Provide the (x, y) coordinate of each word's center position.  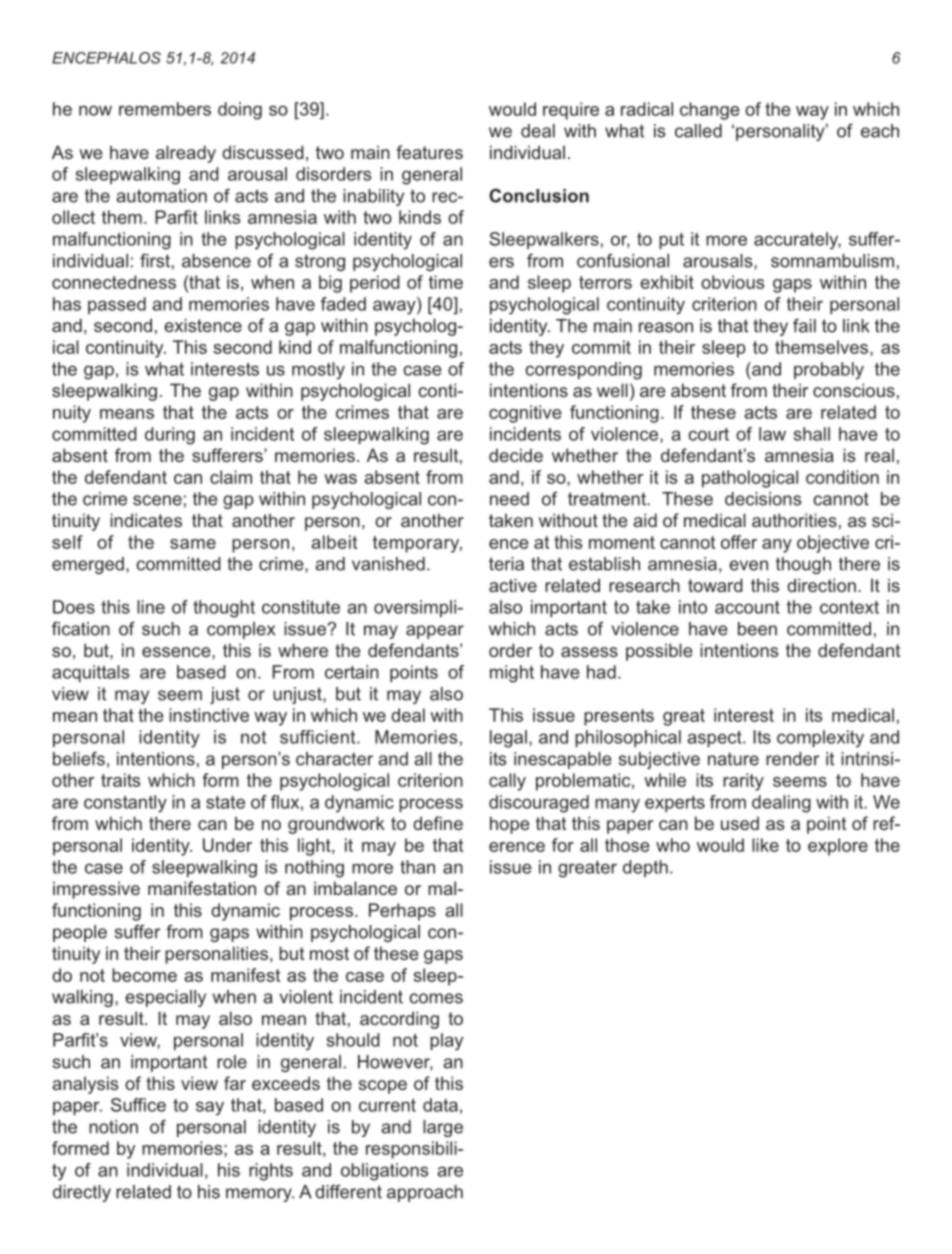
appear (435, 632)
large (443, 1128)
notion (113, 1127)
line (151, 607)
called (698, 131)
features (430, 152)
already (186, 154)
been (757, 629)
